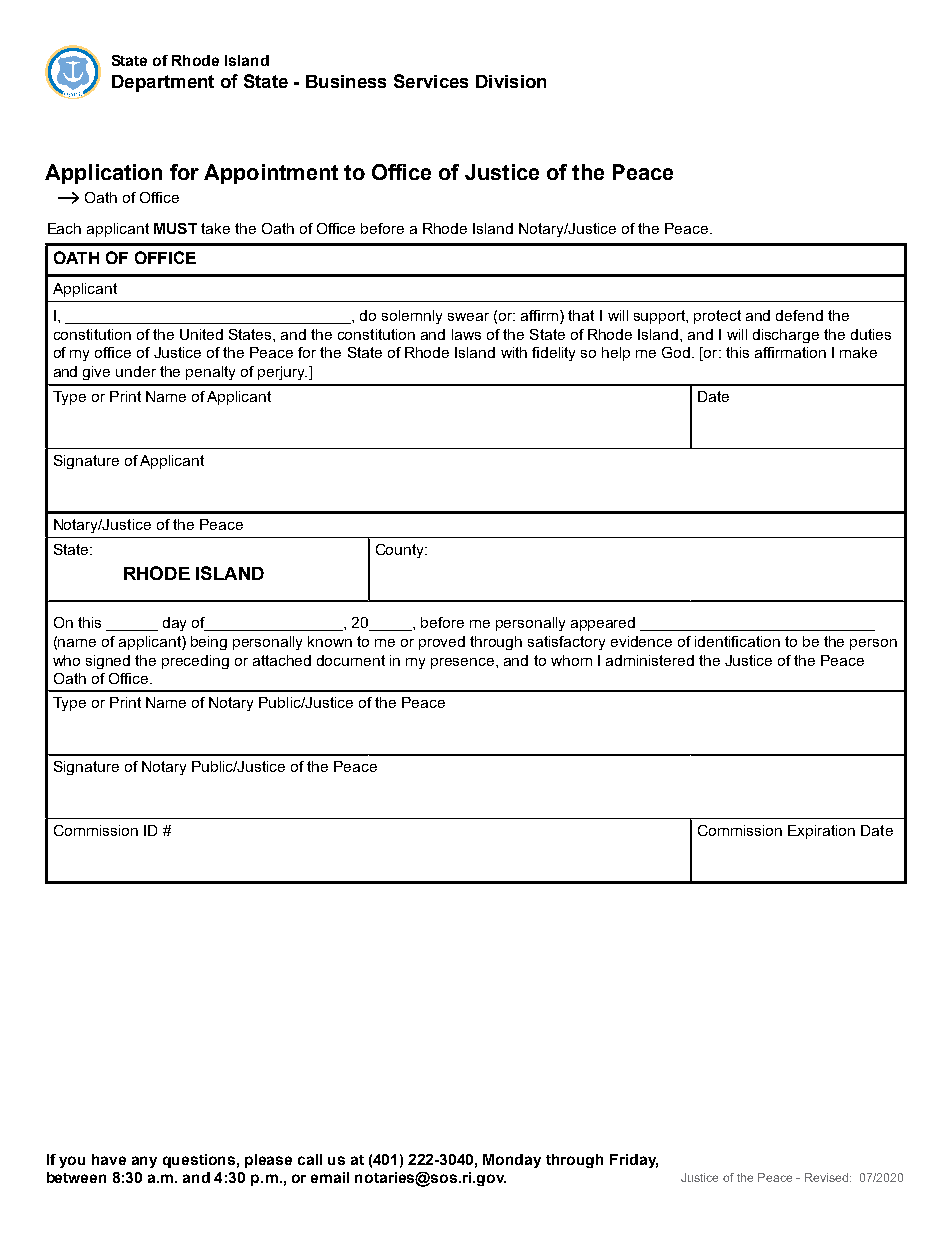 The width and height of the document is (952, 1233). What do you see at coordinates (737, 641) in the document?
I see `identification` at bounding box center [737, 641].
